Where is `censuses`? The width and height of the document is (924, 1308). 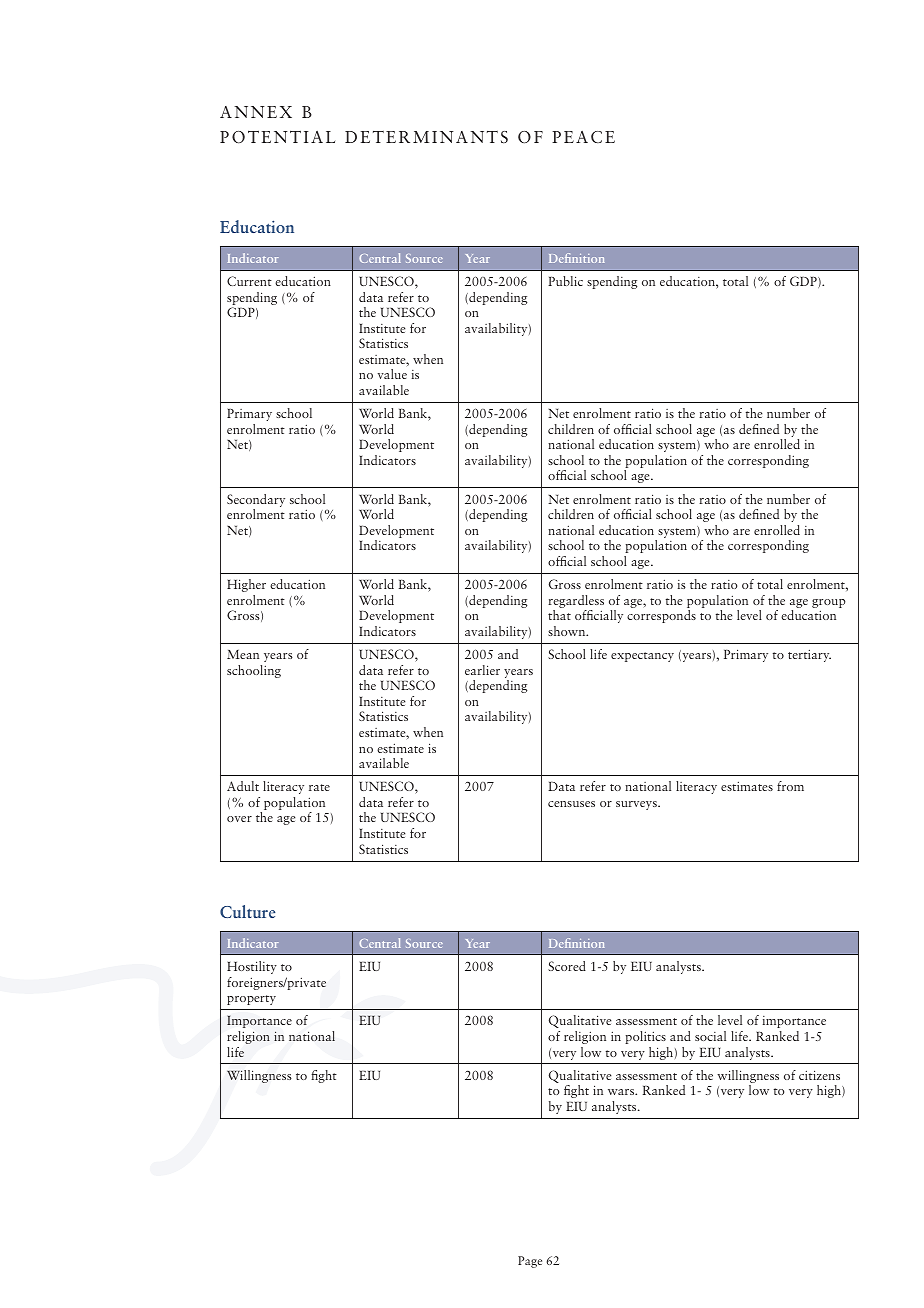
censuses is located at coordinates (571, 804).
